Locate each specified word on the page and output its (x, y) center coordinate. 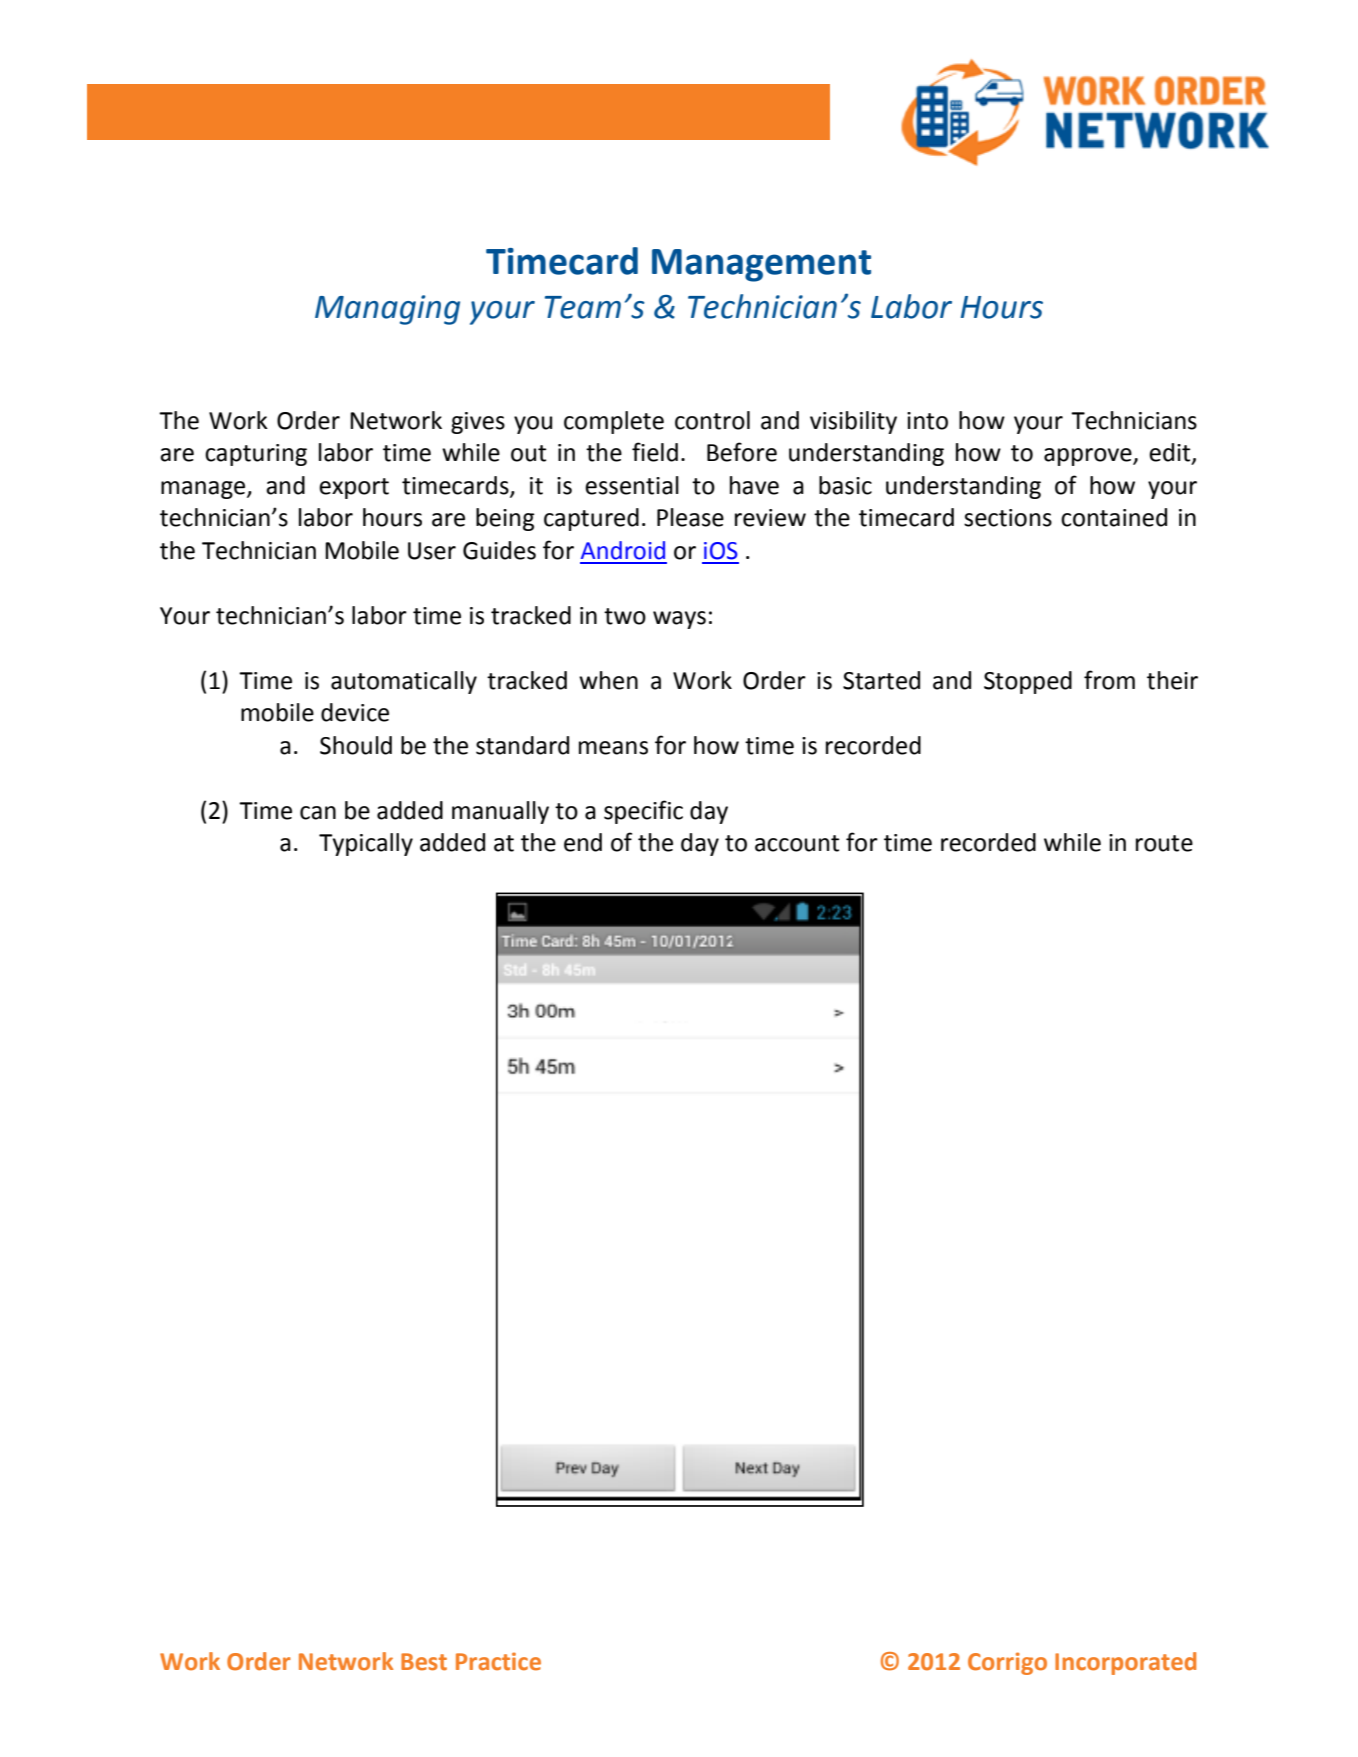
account (797, 843)
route (1164, 843)
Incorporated (1125, 1663)
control (712, 420)
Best (424, 1662)
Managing (387, 310)
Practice (498, 1661)
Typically (366, 844)
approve (1089, 457)
